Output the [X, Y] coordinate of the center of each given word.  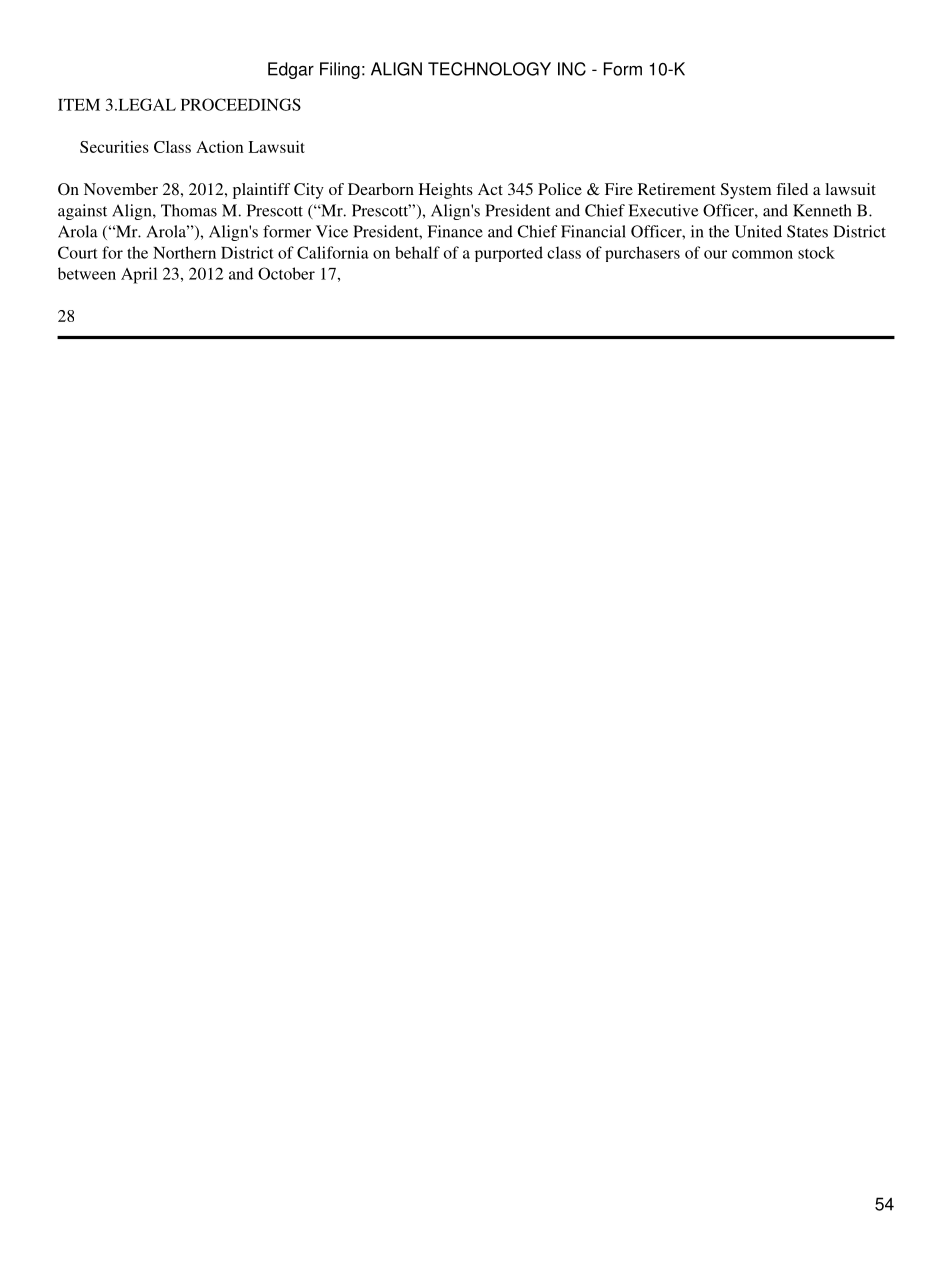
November [121, 189]
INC [572, 69]
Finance [455, 231]
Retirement [676, 189]
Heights [446, 191]
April [139, 275]
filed [792, 189]
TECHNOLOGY [489, 69]
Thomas [189, 210]
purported [509, 254]
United [758, 231]
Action [219, 147]
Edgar [291, 70]
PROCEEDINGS [241, 104]
